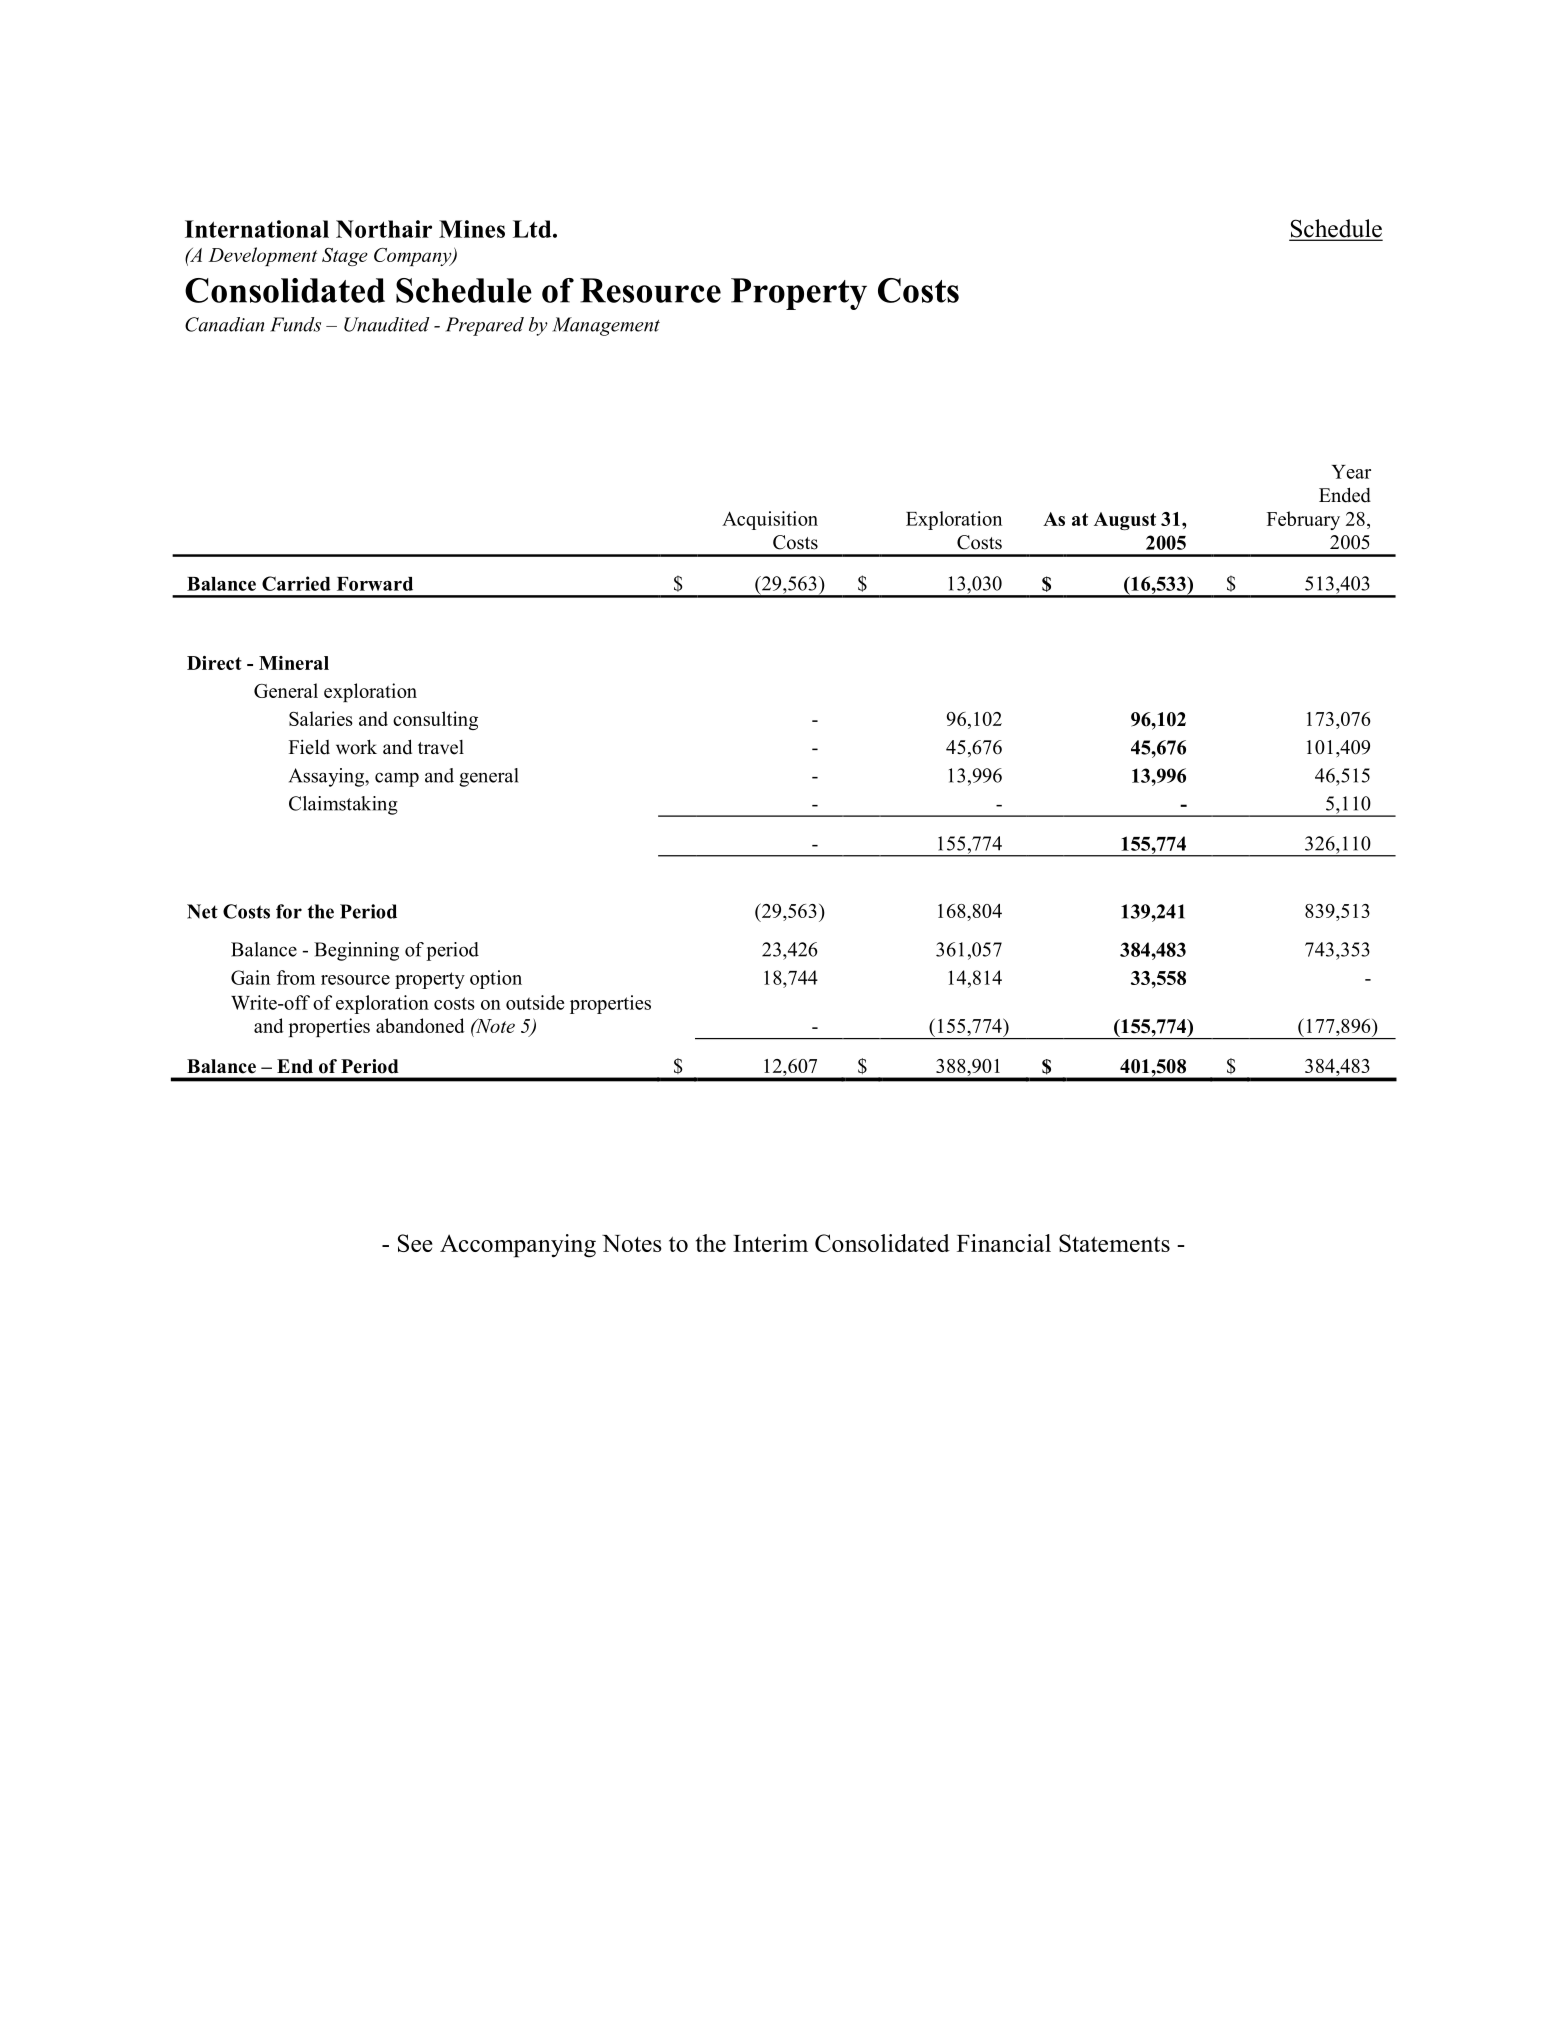 Image resolution: width=1567 pixels, height=2028 pixels. I want to click on Management, so click(606, 326).
